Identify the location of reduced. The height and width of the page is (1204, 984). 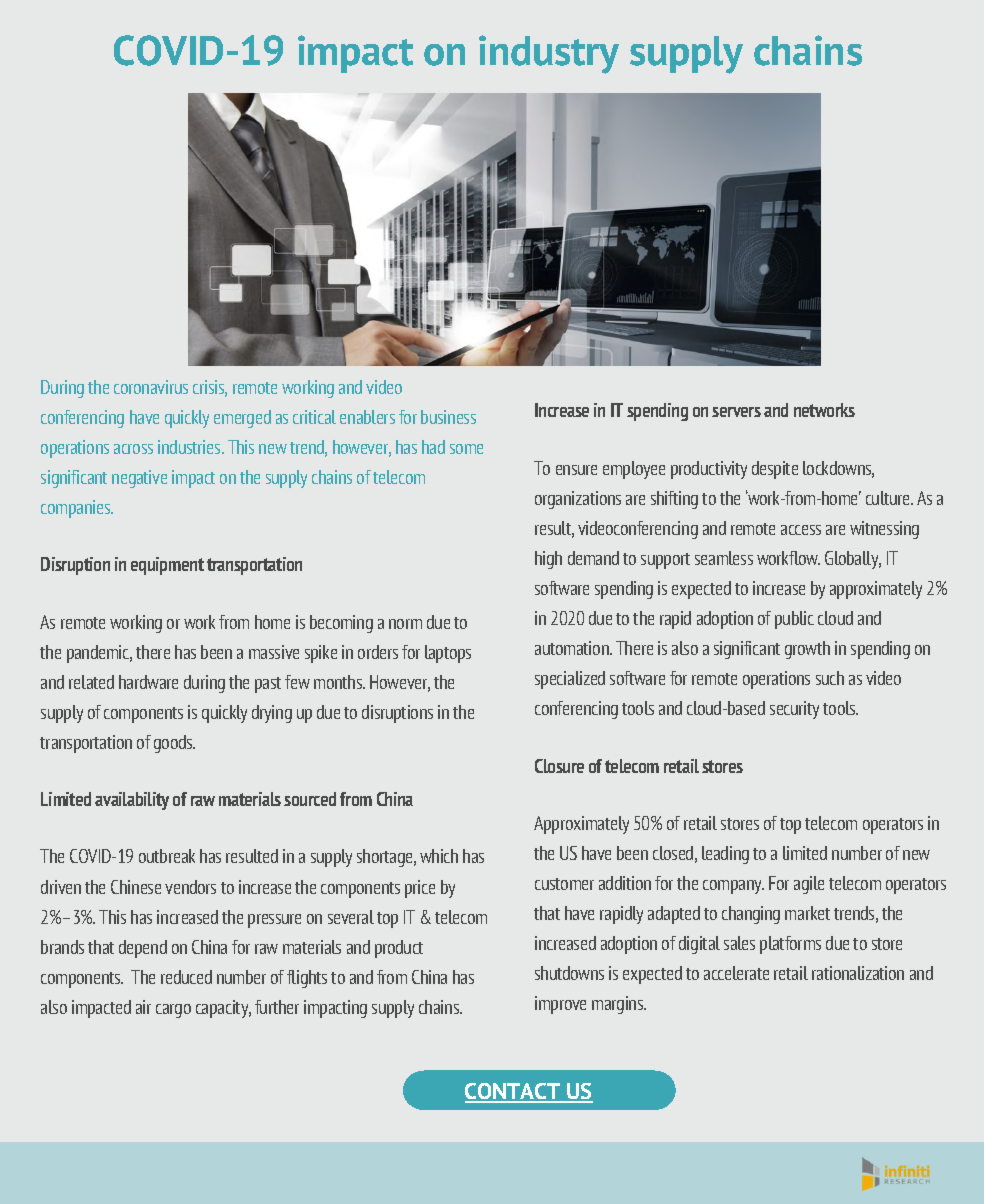
(186, 977).
